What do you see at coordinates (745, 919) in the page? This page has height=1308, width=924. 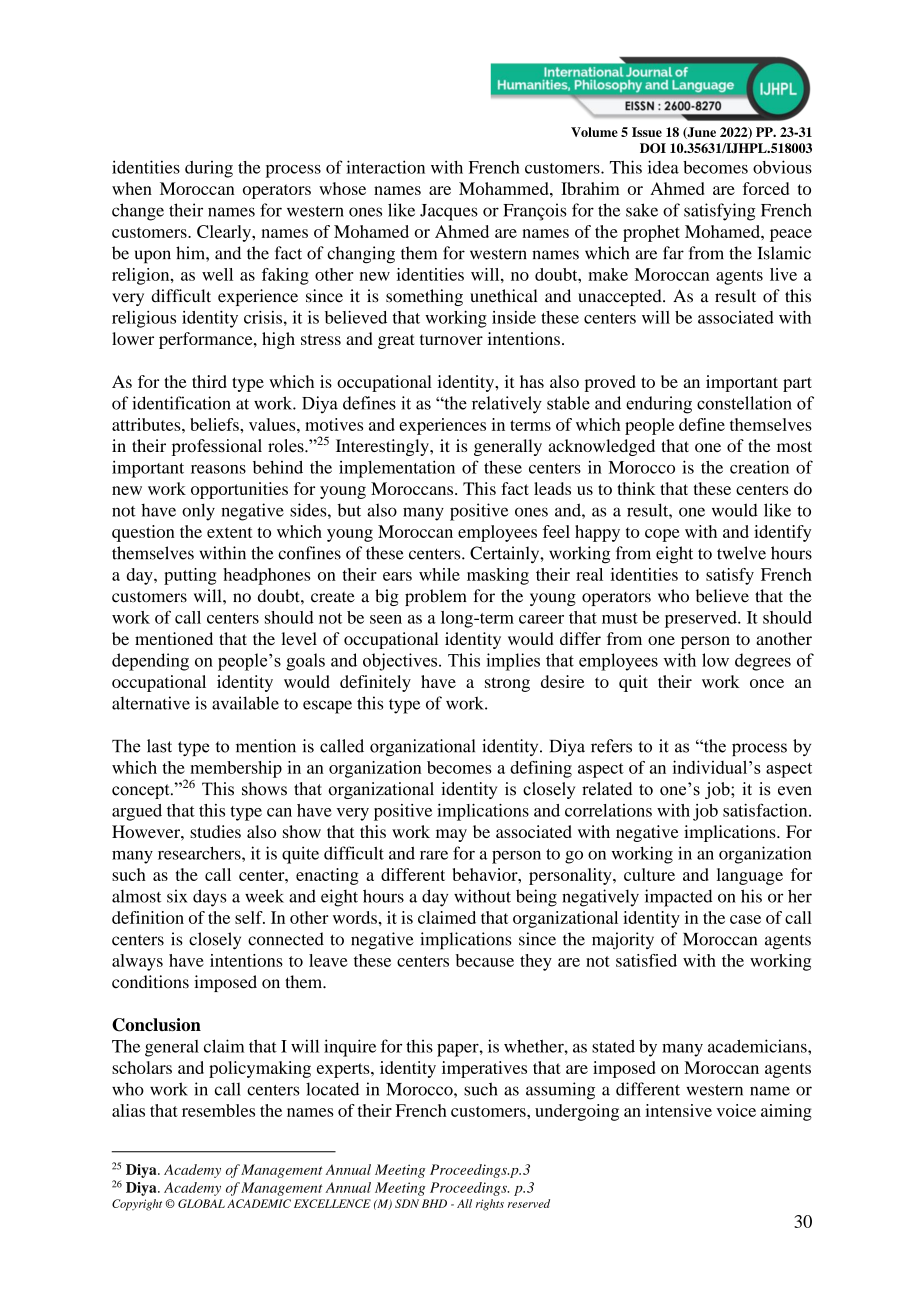 I see `case` at bounding box center [745, 919].
